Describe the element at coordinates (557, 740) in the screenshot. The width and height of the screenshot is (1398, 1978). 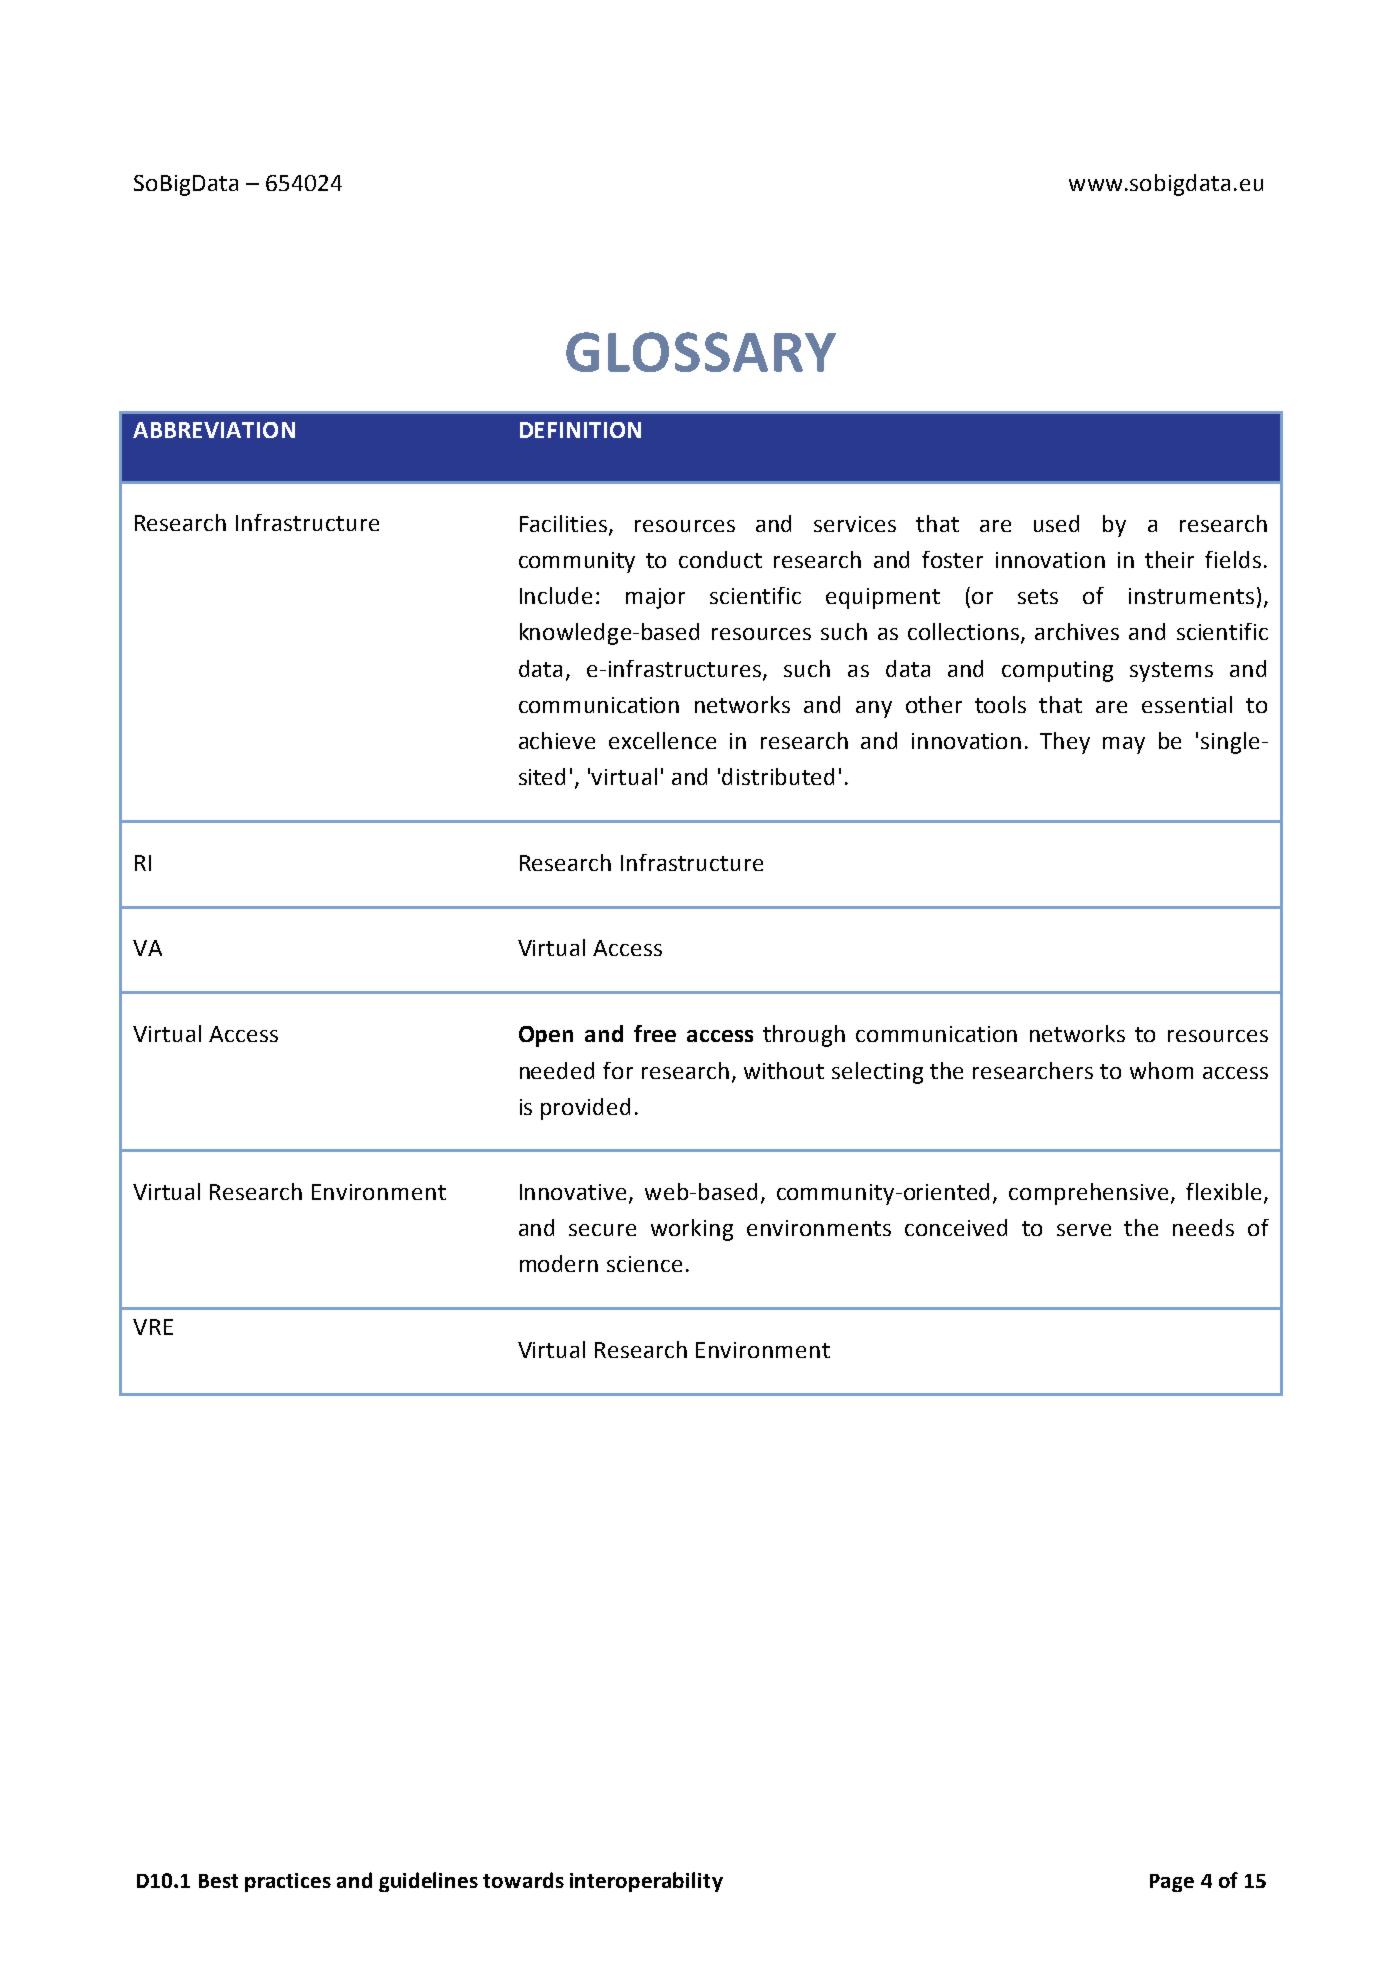
I see `achieve` at that location.
